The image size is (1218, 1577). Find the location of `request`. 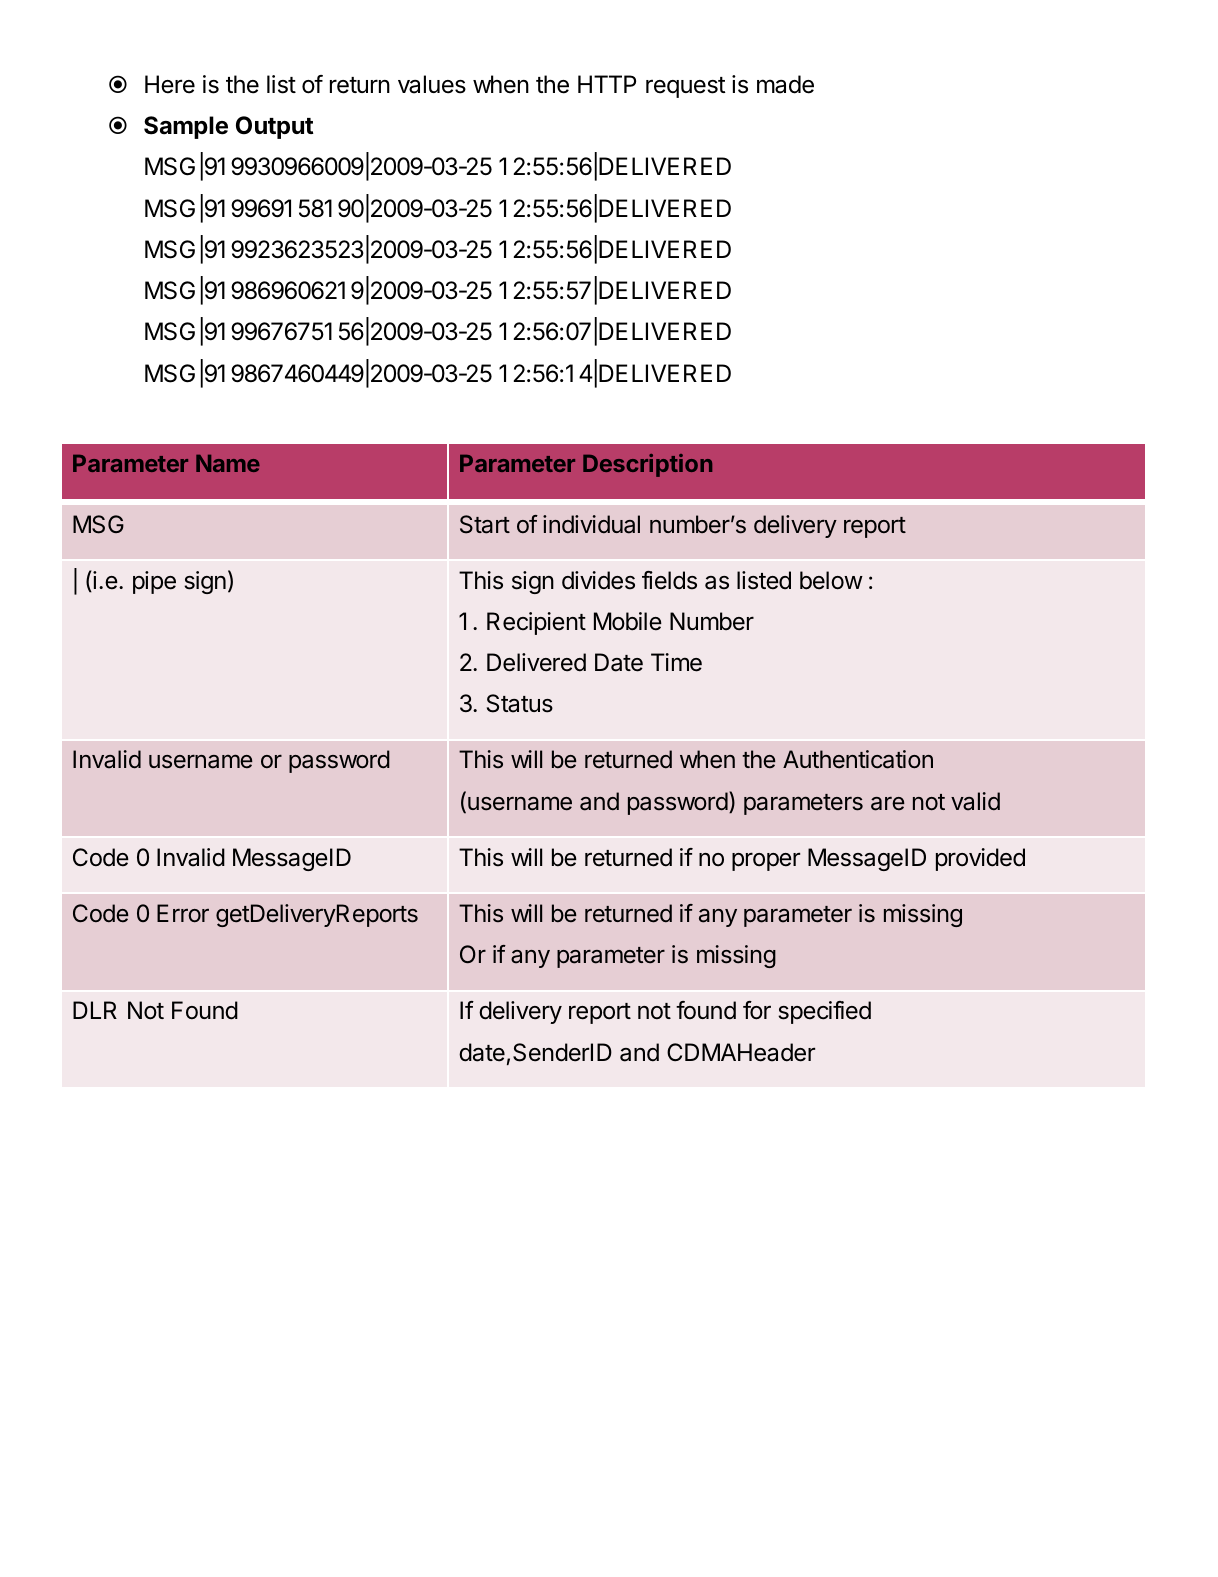

request is located at coordinates (686, 87).
